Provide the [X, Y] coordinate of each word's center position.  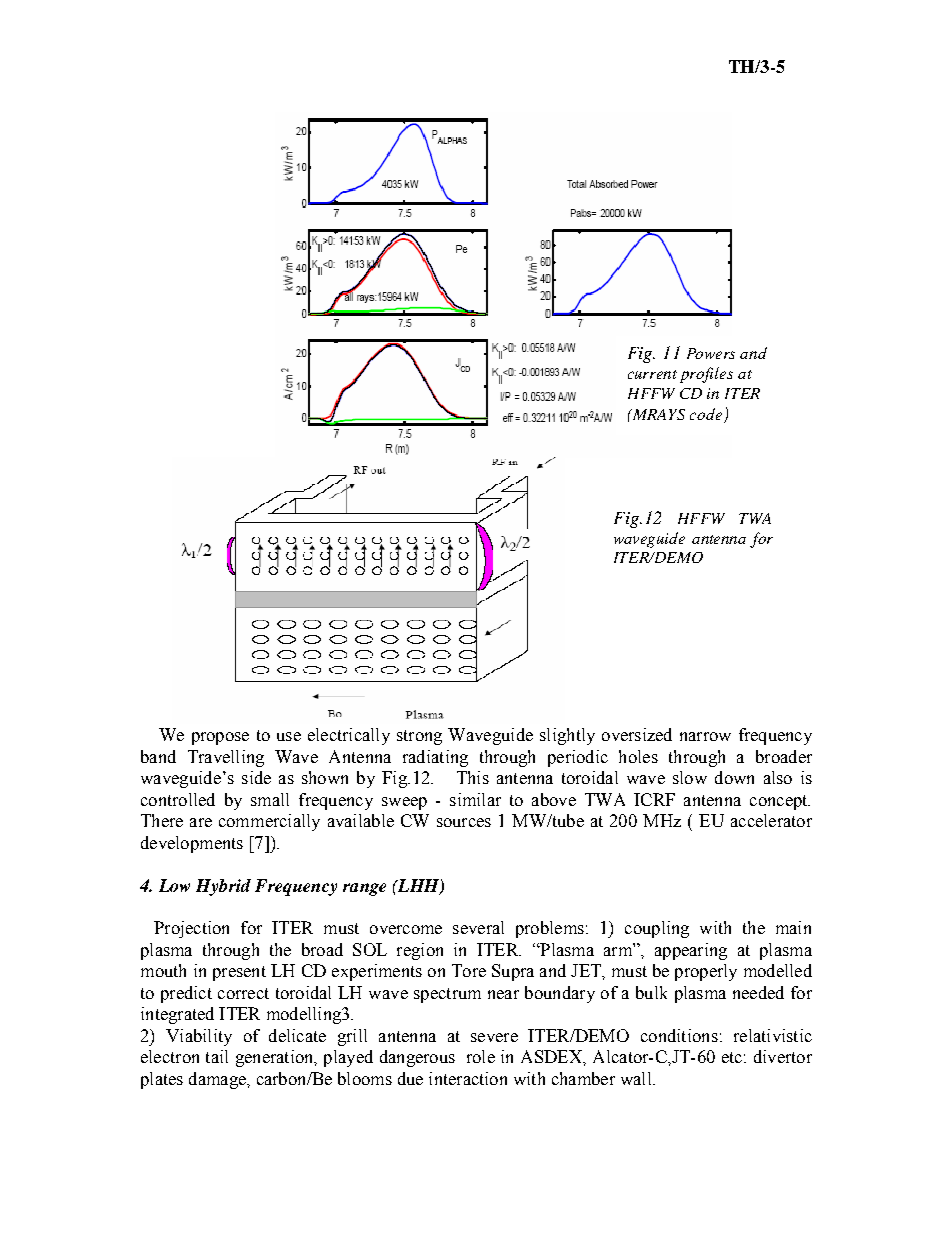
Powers [711, 353]
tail [217, 1056]
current [652, 374]
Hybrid [223, 887]
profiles [706, 375]
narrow [705, 736]
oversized [637, 734]
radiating [435, 758]
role [481, 1056]
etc [732, 1057]
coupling [657, 929]
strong [419, 737]
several [478, 927]
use [289, 736]
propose [220, 738]
